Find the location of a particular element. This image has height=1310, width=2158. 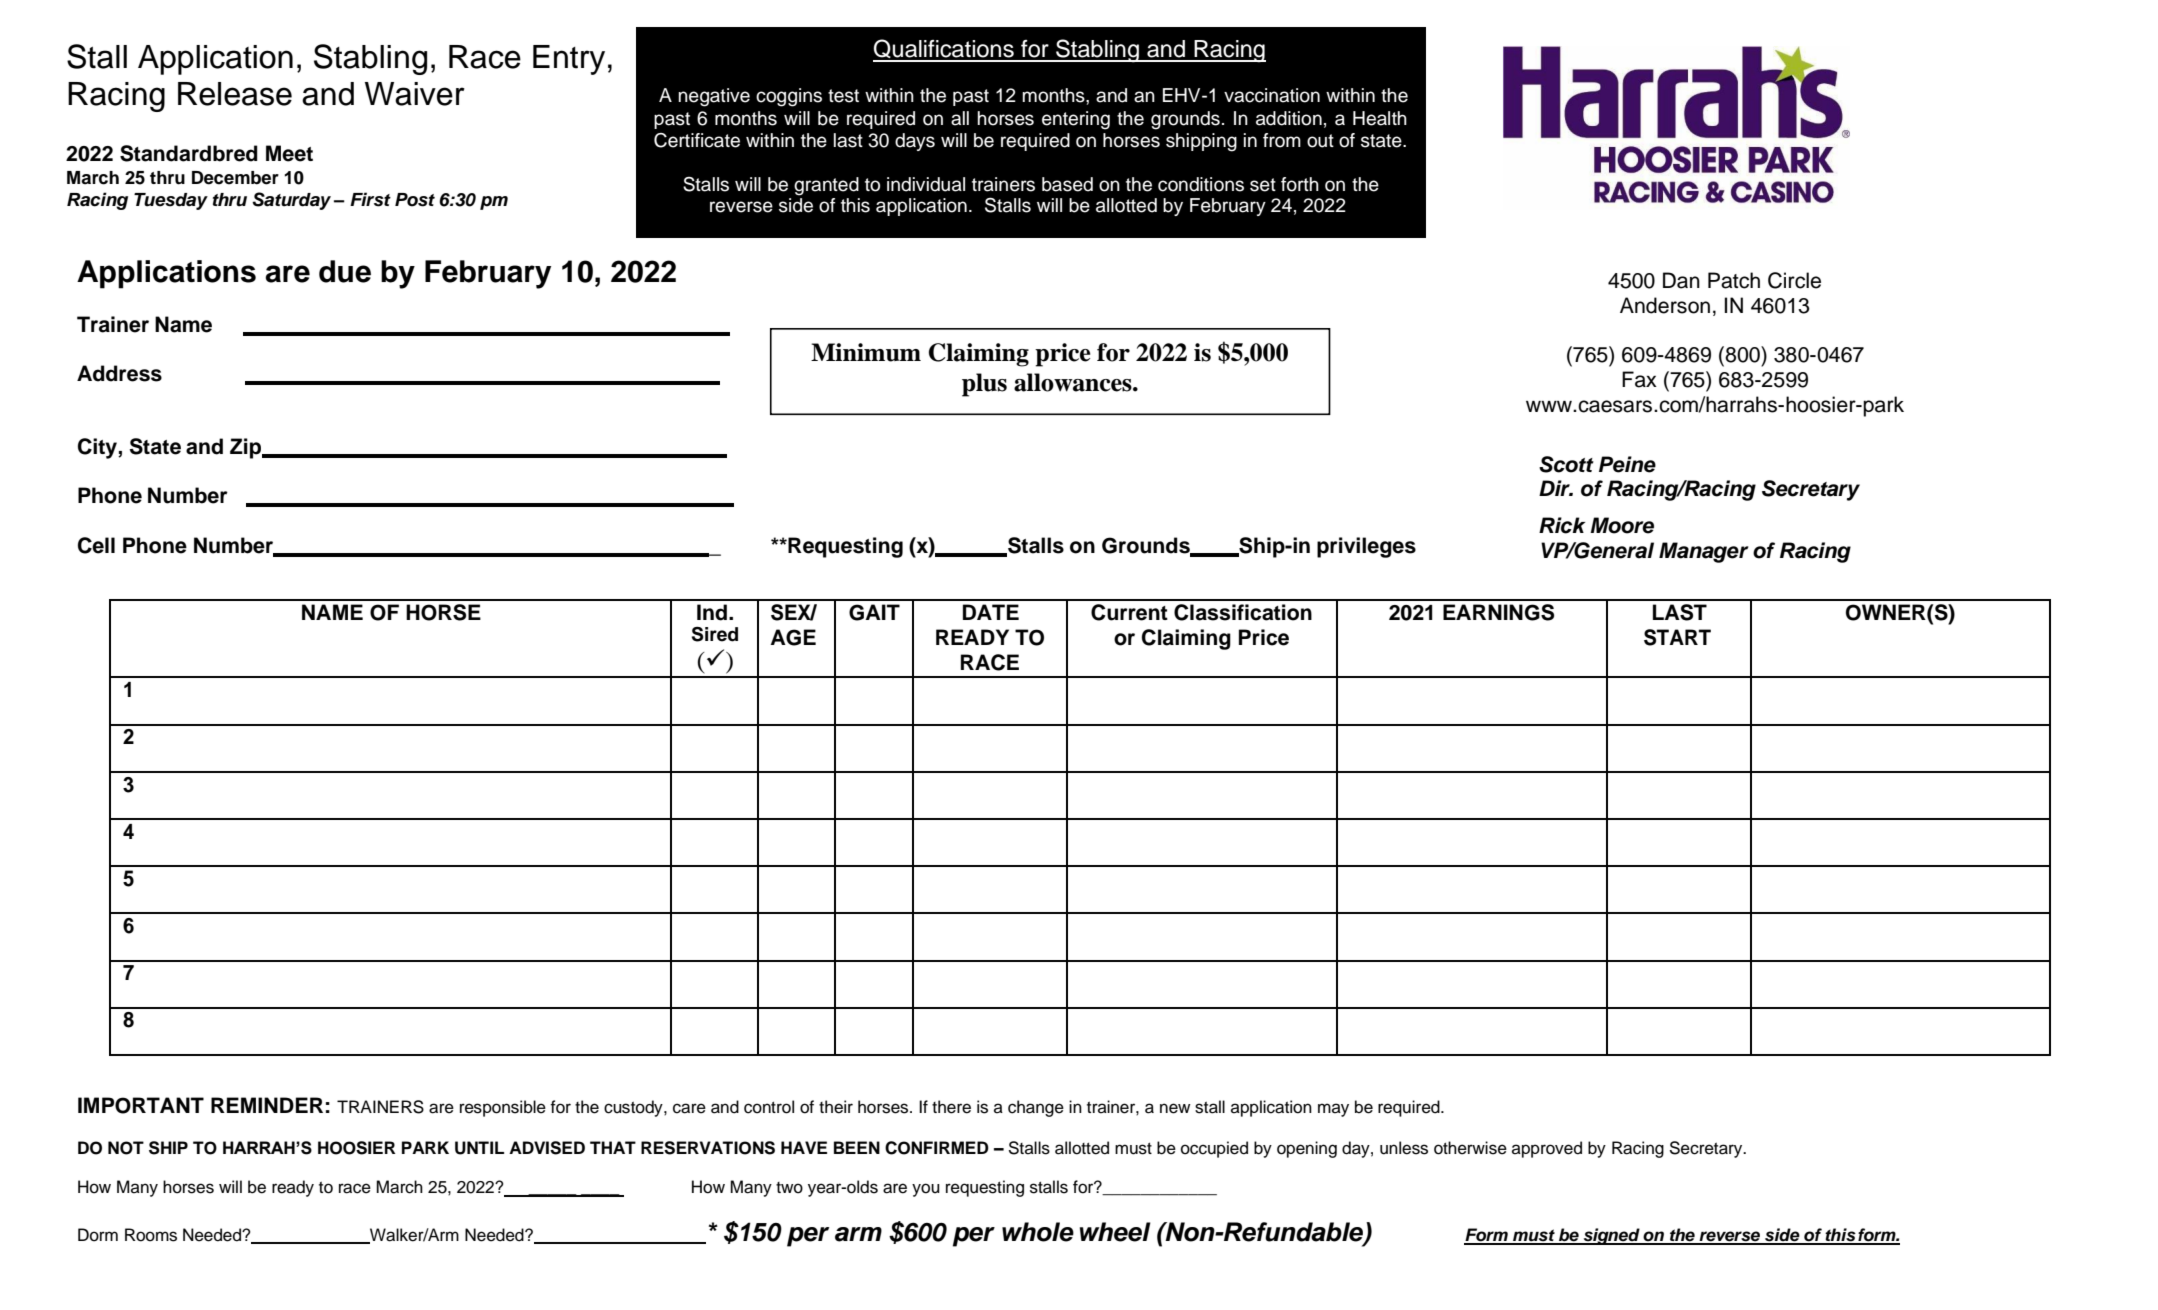

Rooms is located at coordinates (151, 1235).
